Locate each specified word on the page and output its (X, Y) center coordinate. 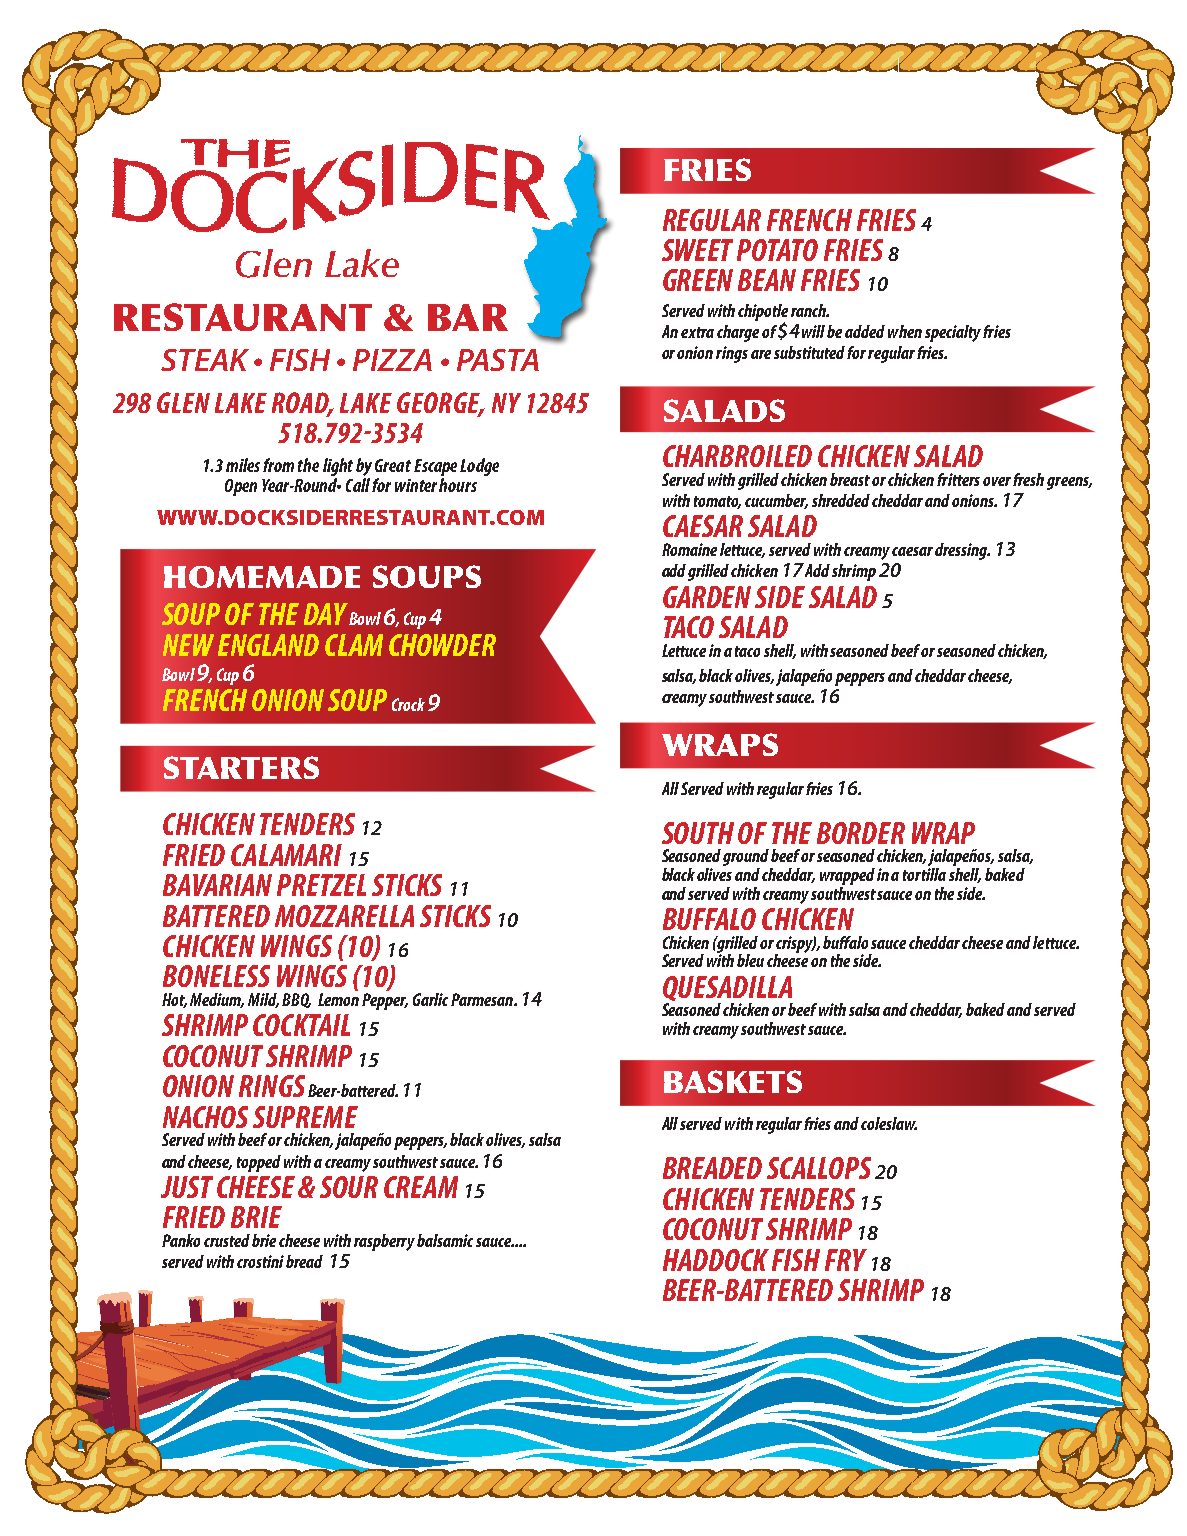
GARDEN (707, 597)
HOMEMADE (262, 577)
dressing (962, 551)
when (905, 331)
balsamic (445, 1240)
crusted (227, 1240)
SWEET (697, 250)
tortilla (924, 874)
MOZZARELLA (344, 916)
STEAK (205, 360)
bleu (750, 960)
